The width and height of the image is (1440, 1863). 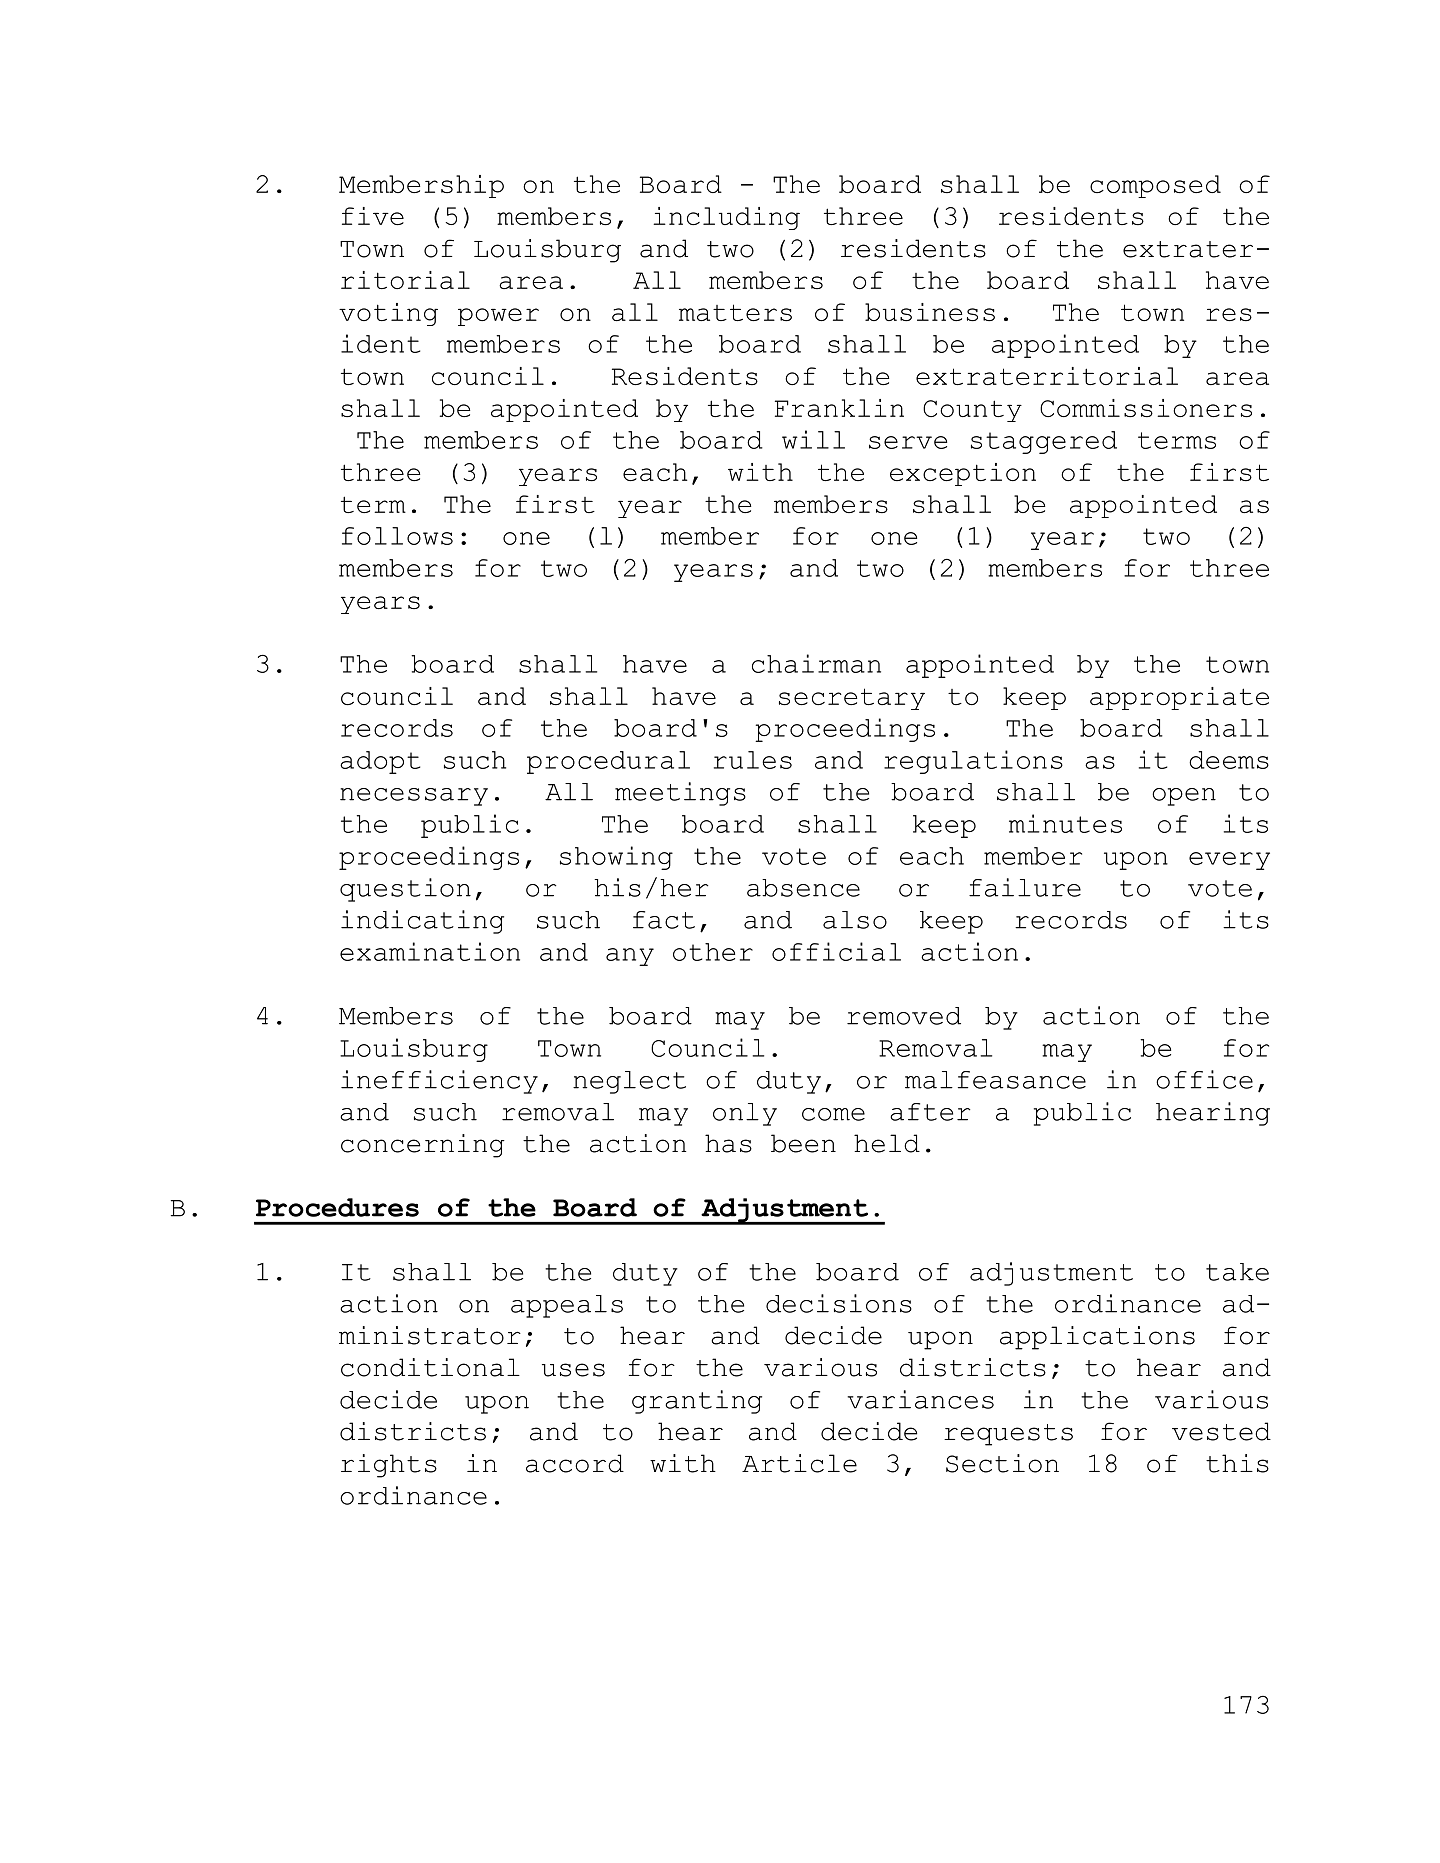 What do you see at coordinates (803, 888) in the image?
I see `absence` at bounding box center [803, 888].
